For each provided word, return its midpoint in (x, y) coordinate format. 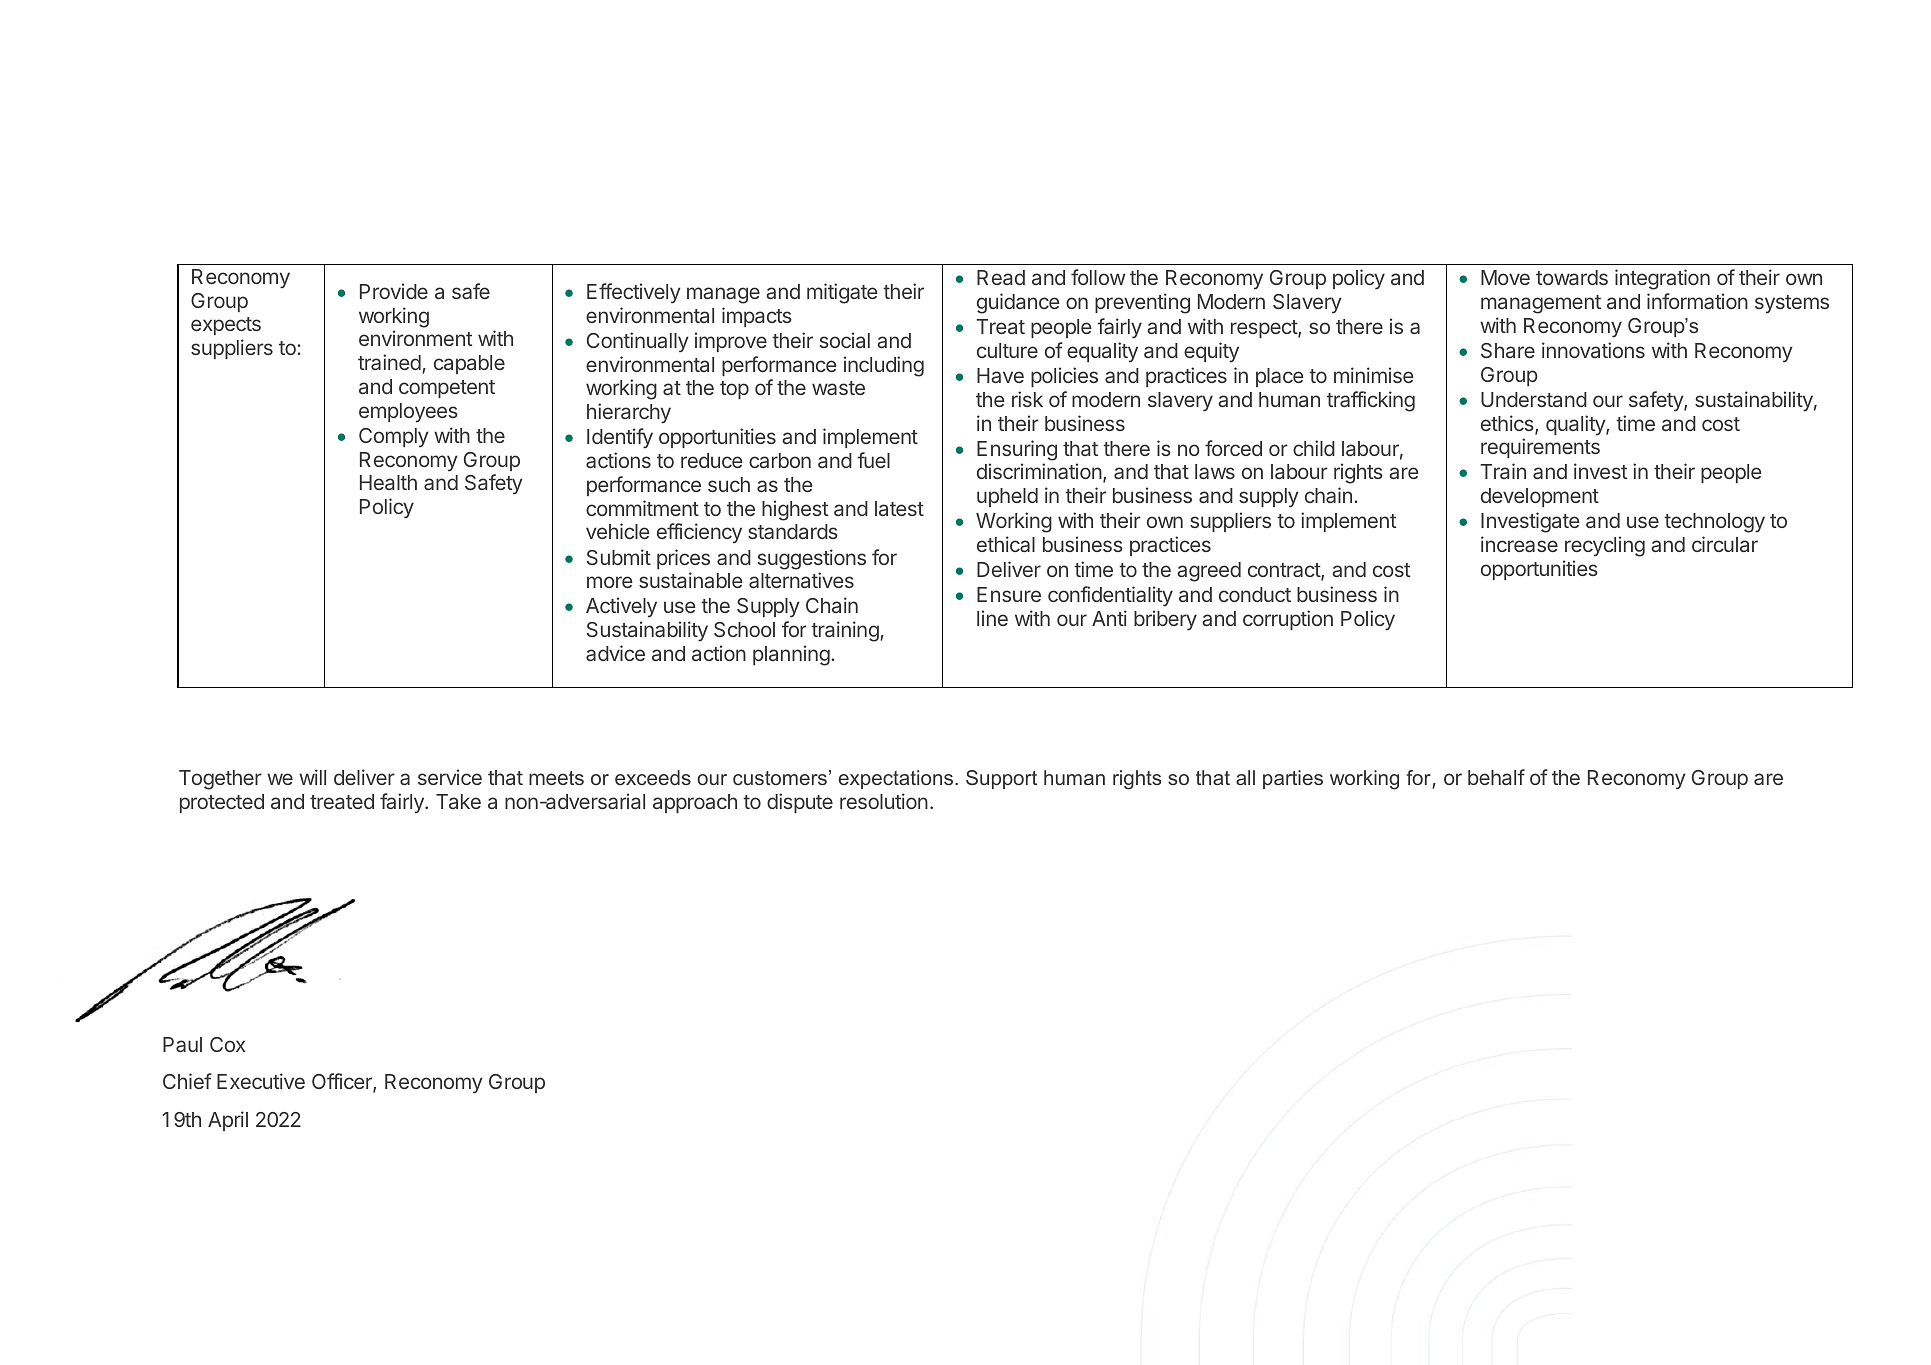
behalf (1496, 777)
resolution (884, 801)
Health (388, 482)
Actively (621, 607)
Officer (343, 1083)
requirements (1540, 448)
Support (1001, 779)
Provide (394, 291)
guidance (1018, 303)
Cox (228, 1044)
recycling (1605, 546)
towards (1572, 277)
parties (1293, 779)
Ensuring (1017, 450)
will (312, 777)
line (992, 618)
